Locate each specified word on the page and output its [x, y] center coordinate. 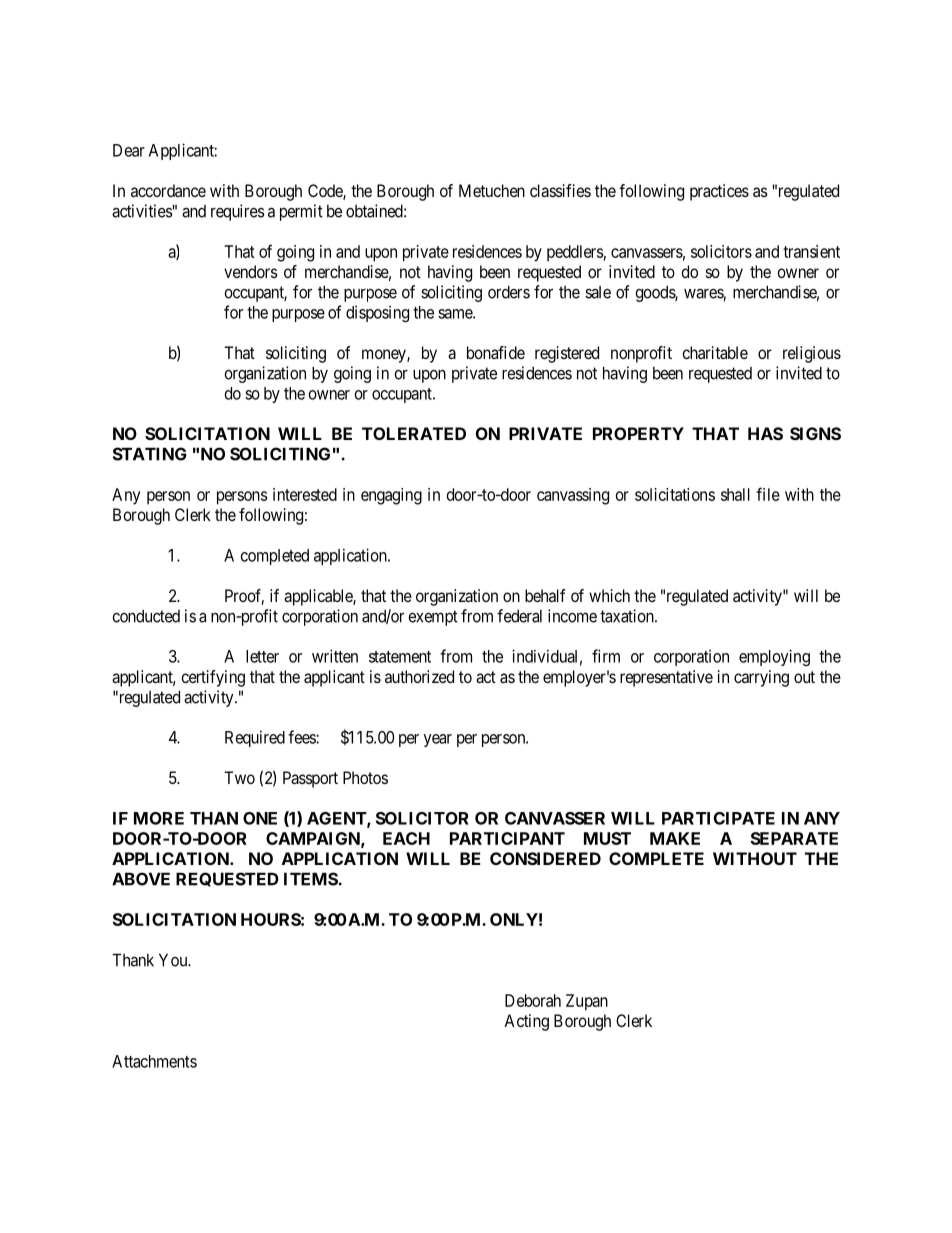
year [438, 740]
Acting [526, 1022]
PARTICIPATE [718, 818]
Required [255, 738]
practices [719, 192]
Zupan [587, 1002]
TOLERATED [414, 433]
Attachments [154, 1061]
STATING [150, 454]
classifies [560, 190]
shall [735, 494]
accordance [168, 190]
